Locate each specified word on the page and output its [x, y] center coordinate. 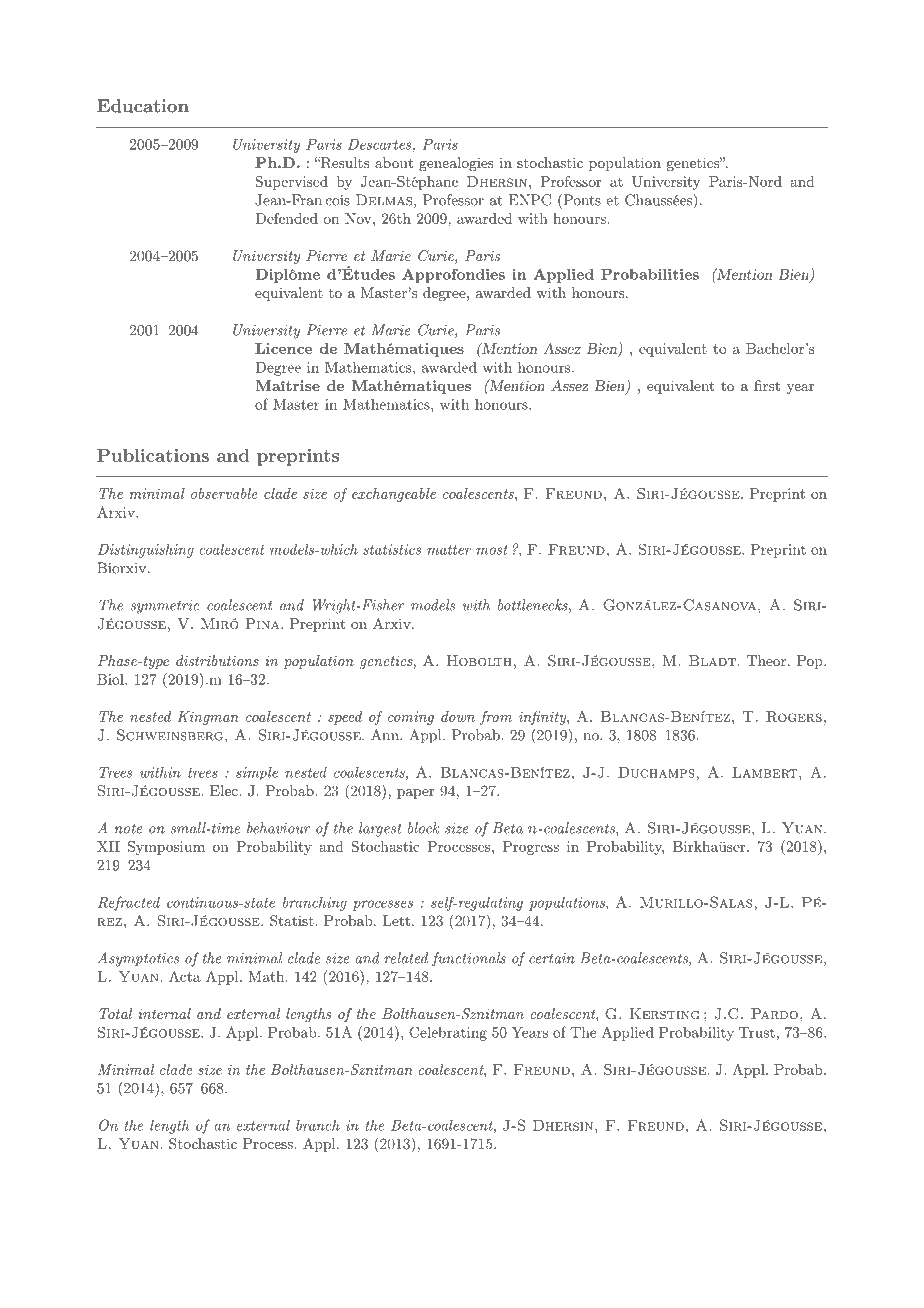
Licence [283, 348]
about [394, 162]
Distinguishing [146, 551]
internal [164, 1013]
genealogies [456, 164]
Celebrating [448, 1034]
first [767, 385]
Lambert [765, 772]
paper [415, 794]
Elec [225, 790]
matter [449, 550]
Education [143, 106]
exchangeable [394, 495]
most [492, 550]
